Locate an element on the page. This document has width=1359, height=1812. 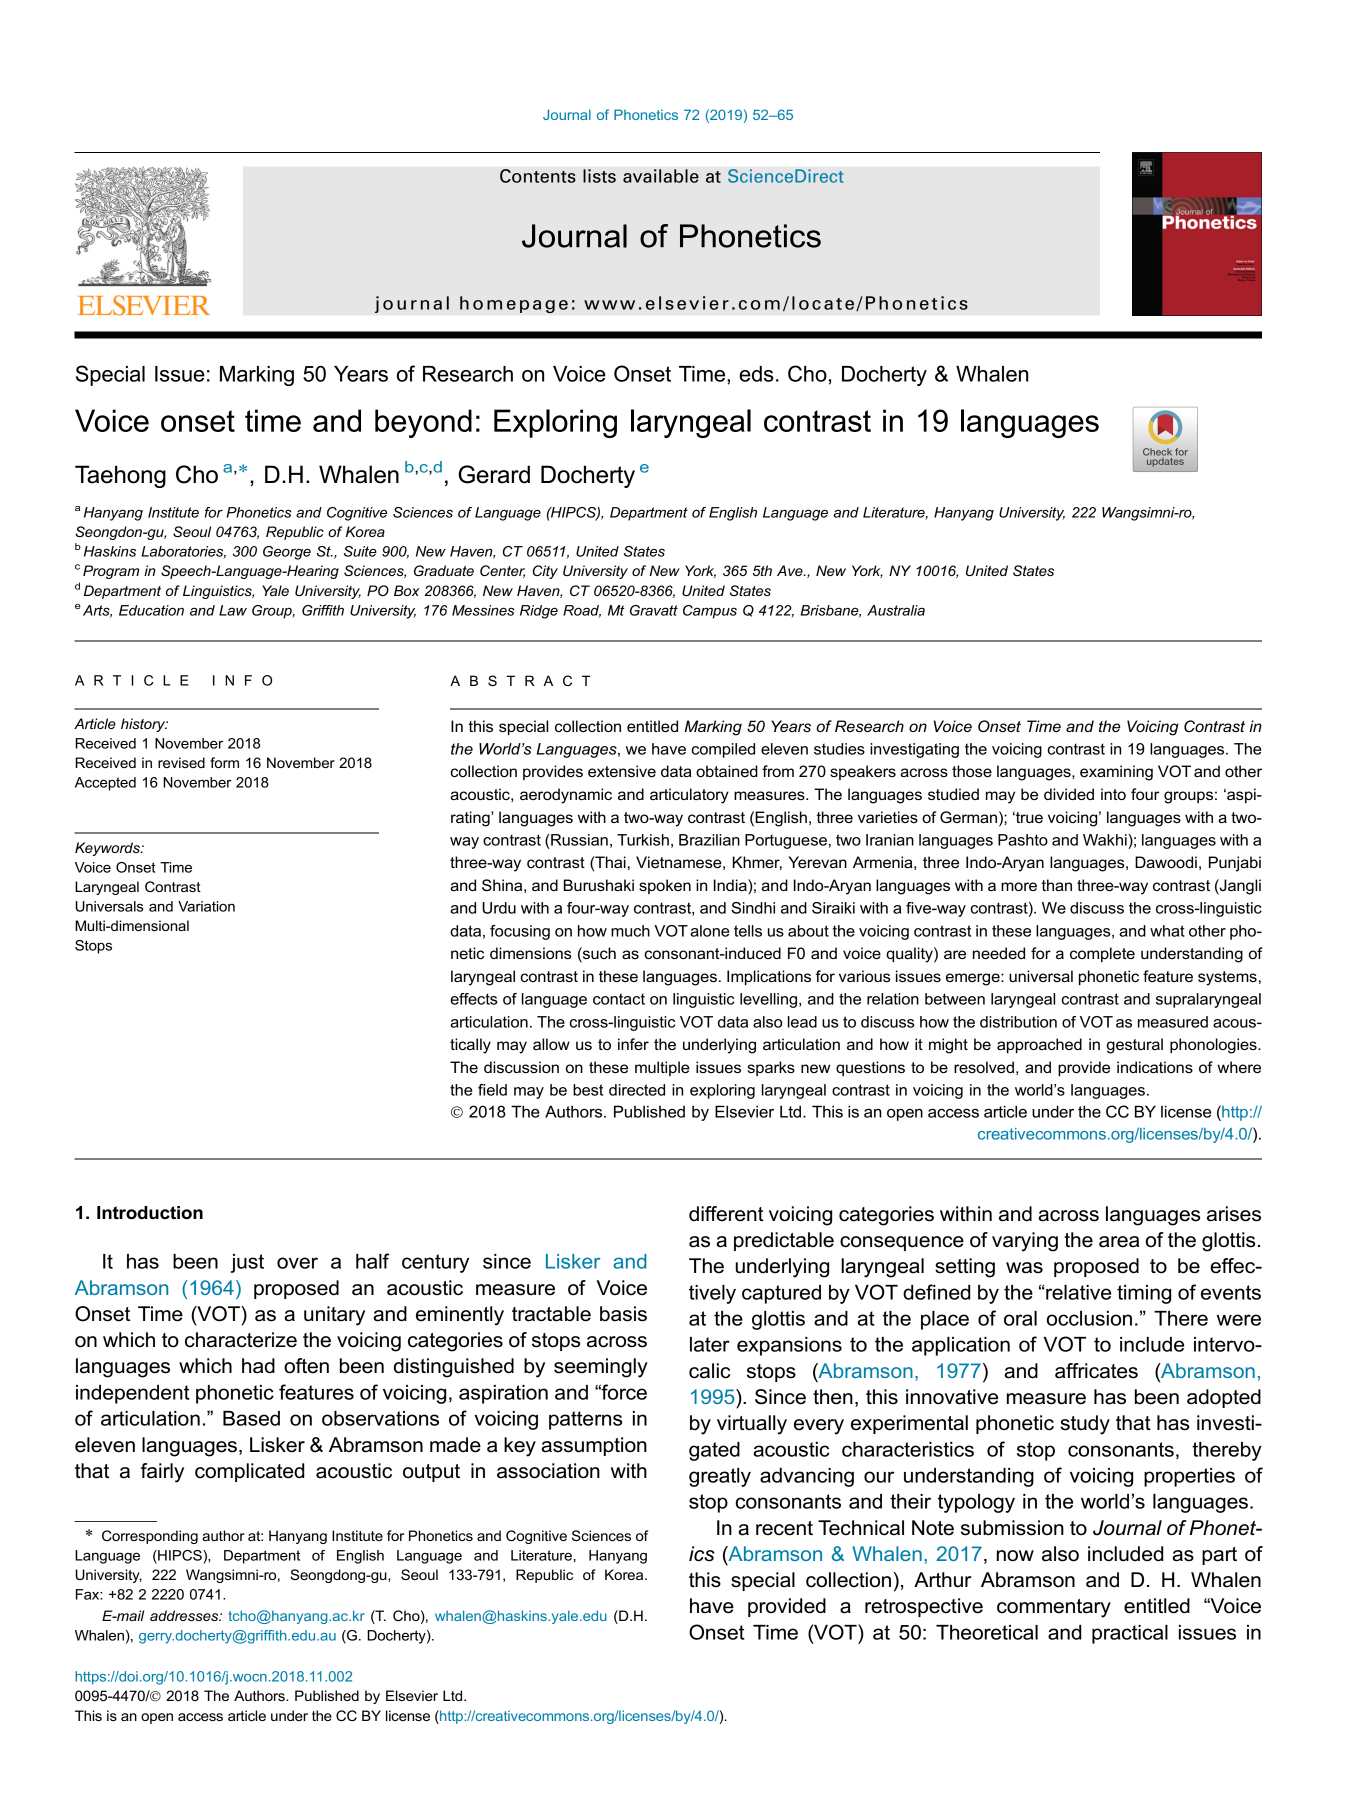
Australia is located at coordinates (896, 610).
